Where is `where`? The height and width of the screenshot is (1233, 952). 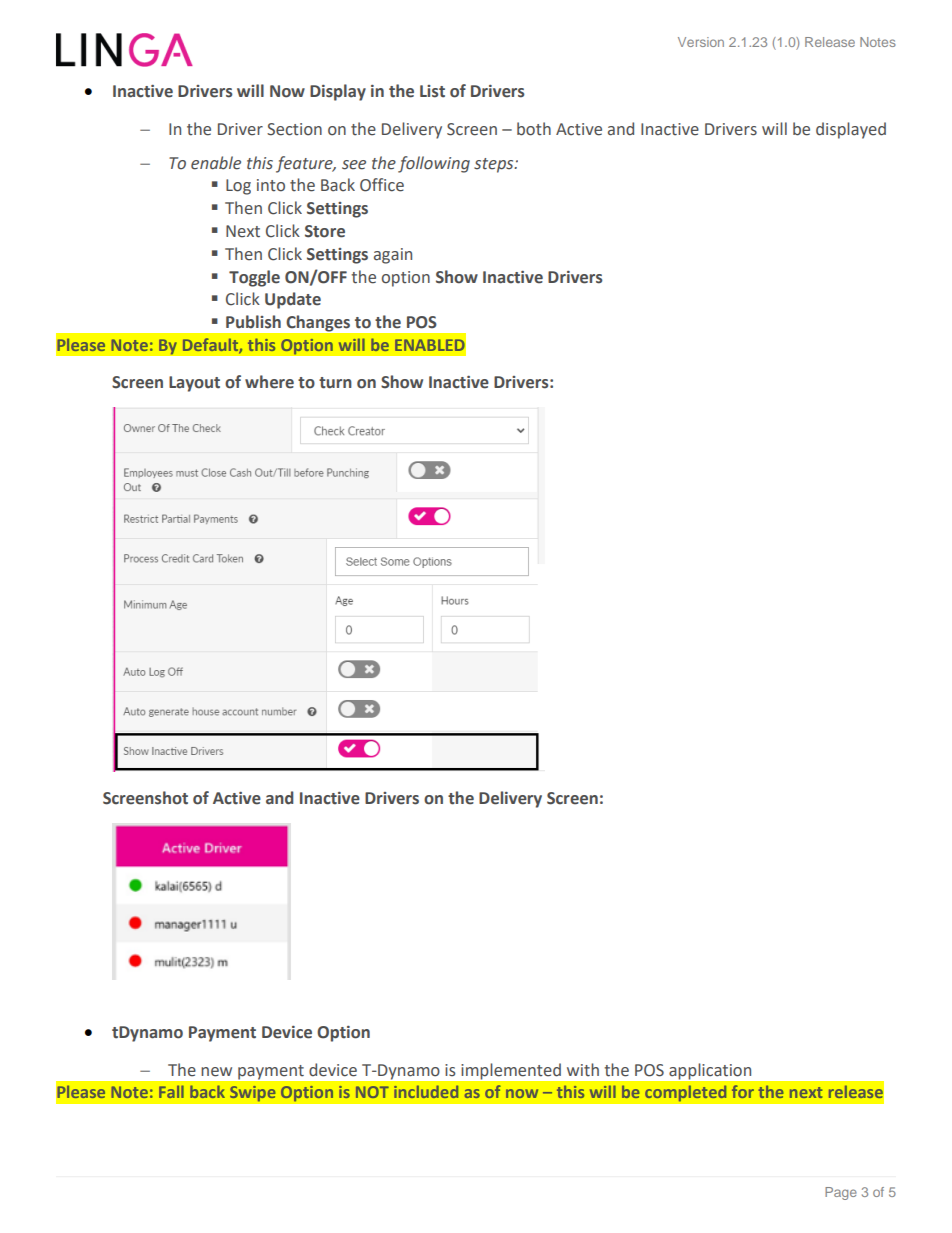 where is located at coordinates (269, 382).
